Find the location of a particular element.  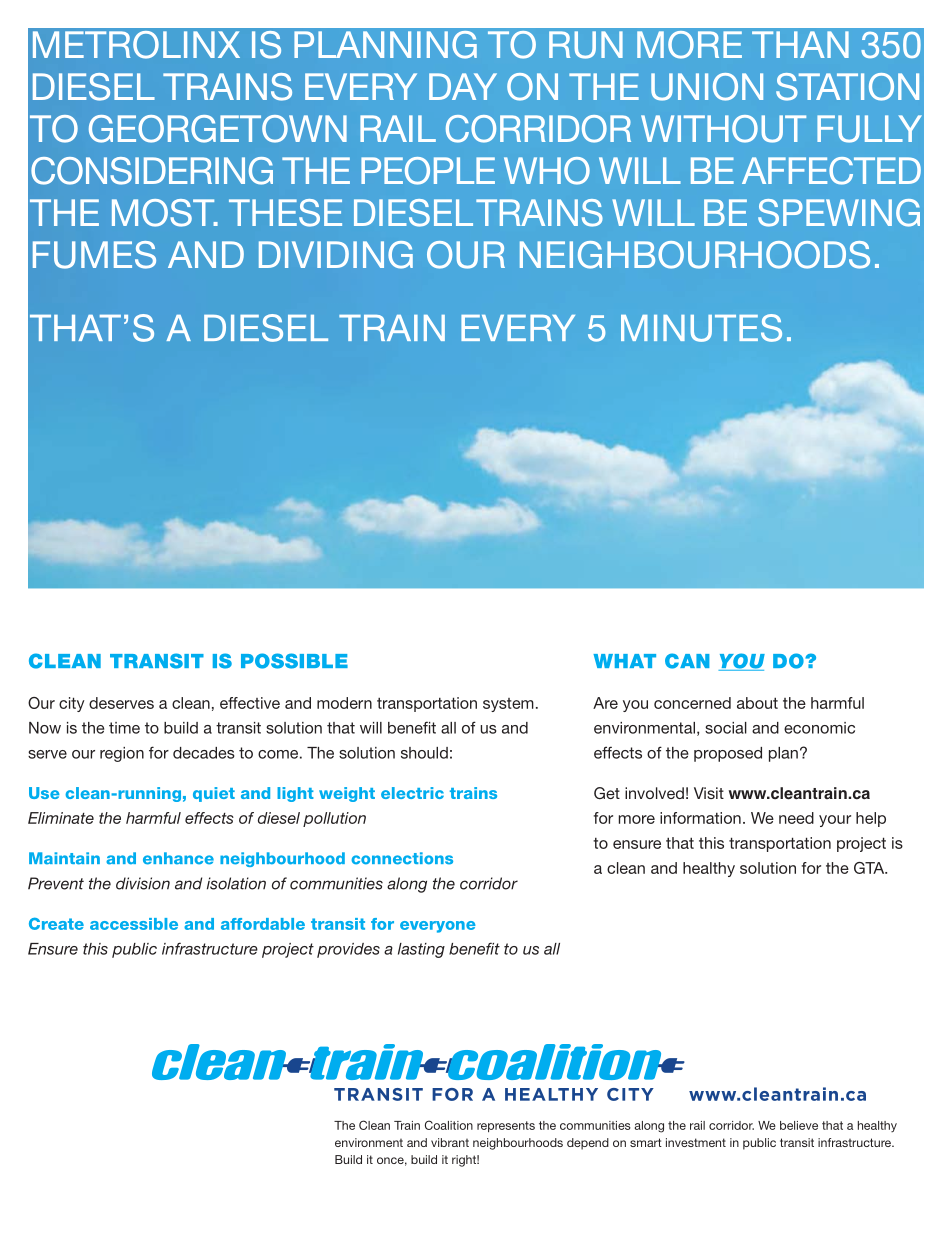

accessible is located at coordinates (134, 924).
